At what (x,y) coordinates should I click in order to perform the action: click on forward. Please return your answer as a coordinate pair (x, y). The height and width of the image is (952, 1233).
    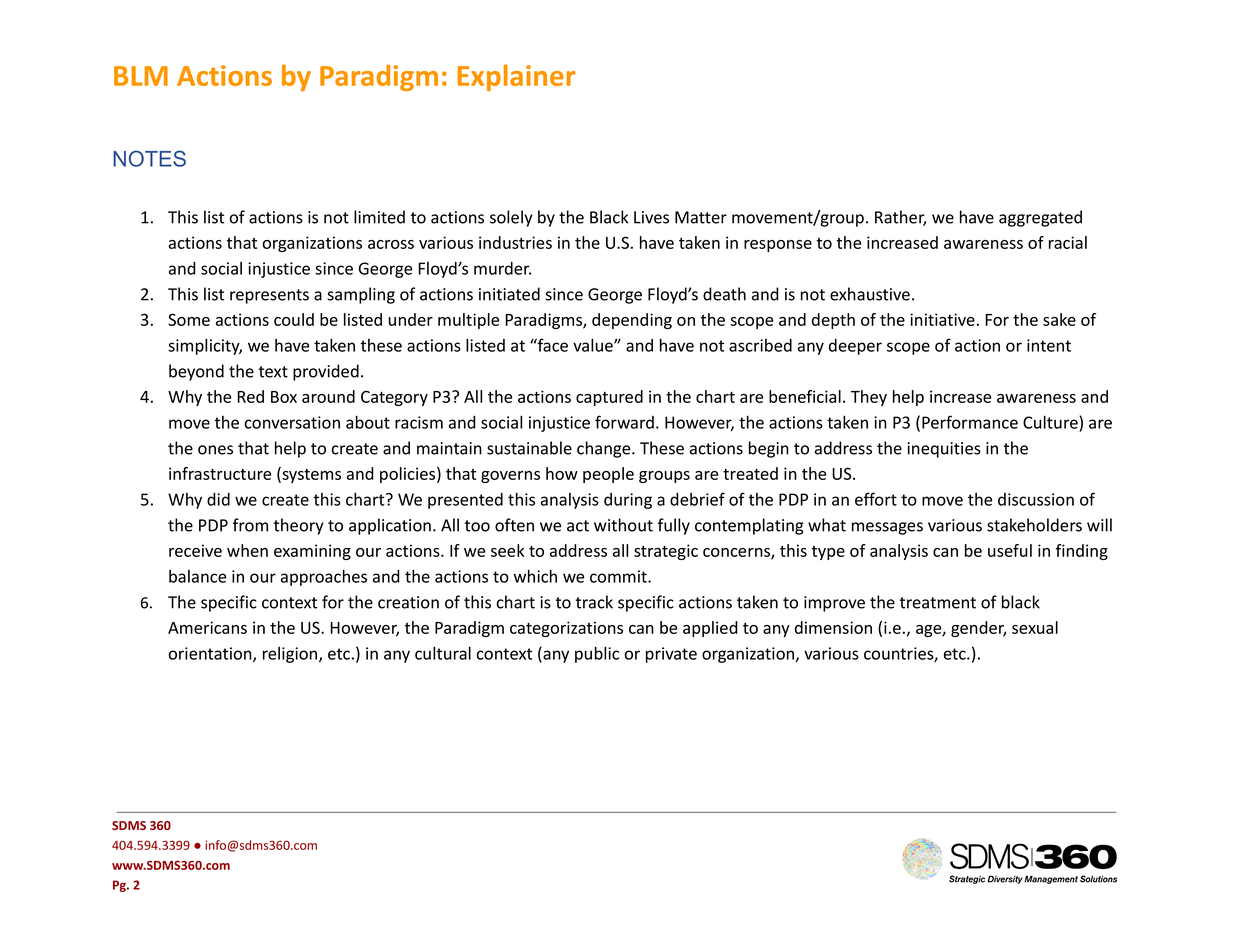
    Looking at the image, I should click on (624, 422).
